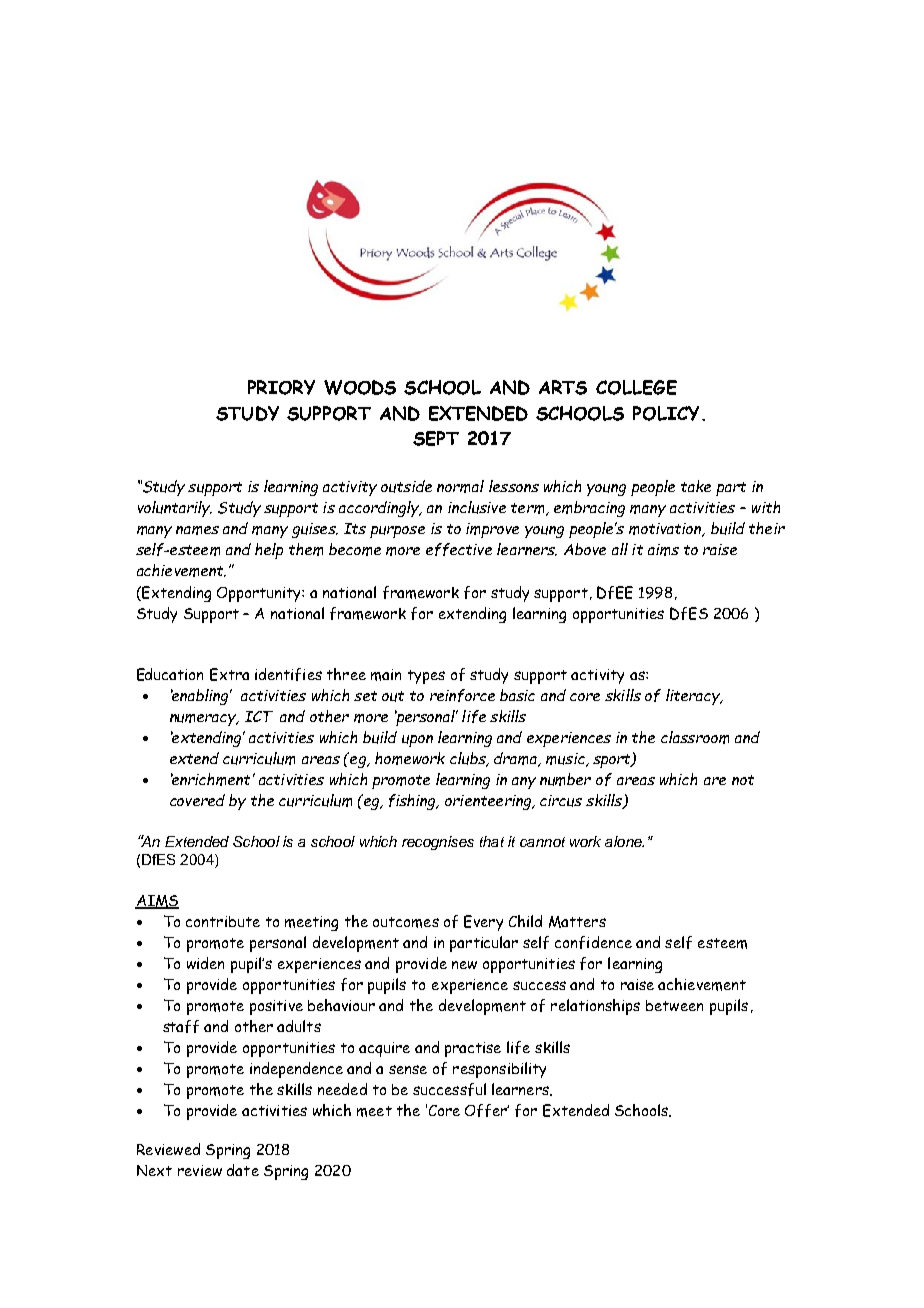  I want to click on clubs, so click(469, 759).
